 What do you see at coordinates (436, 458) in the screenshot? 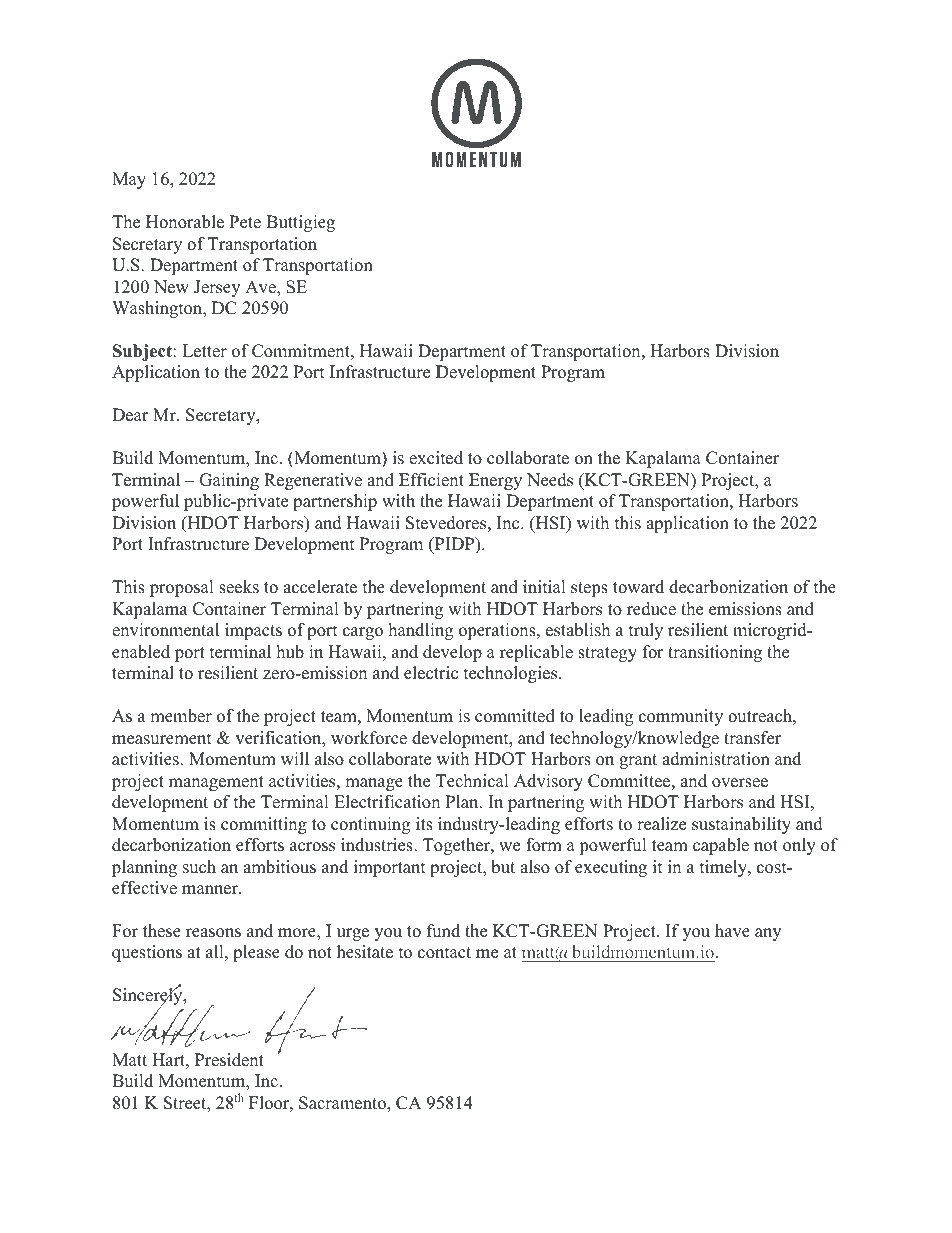
I see `excited` at bounding box center [436, 458].
